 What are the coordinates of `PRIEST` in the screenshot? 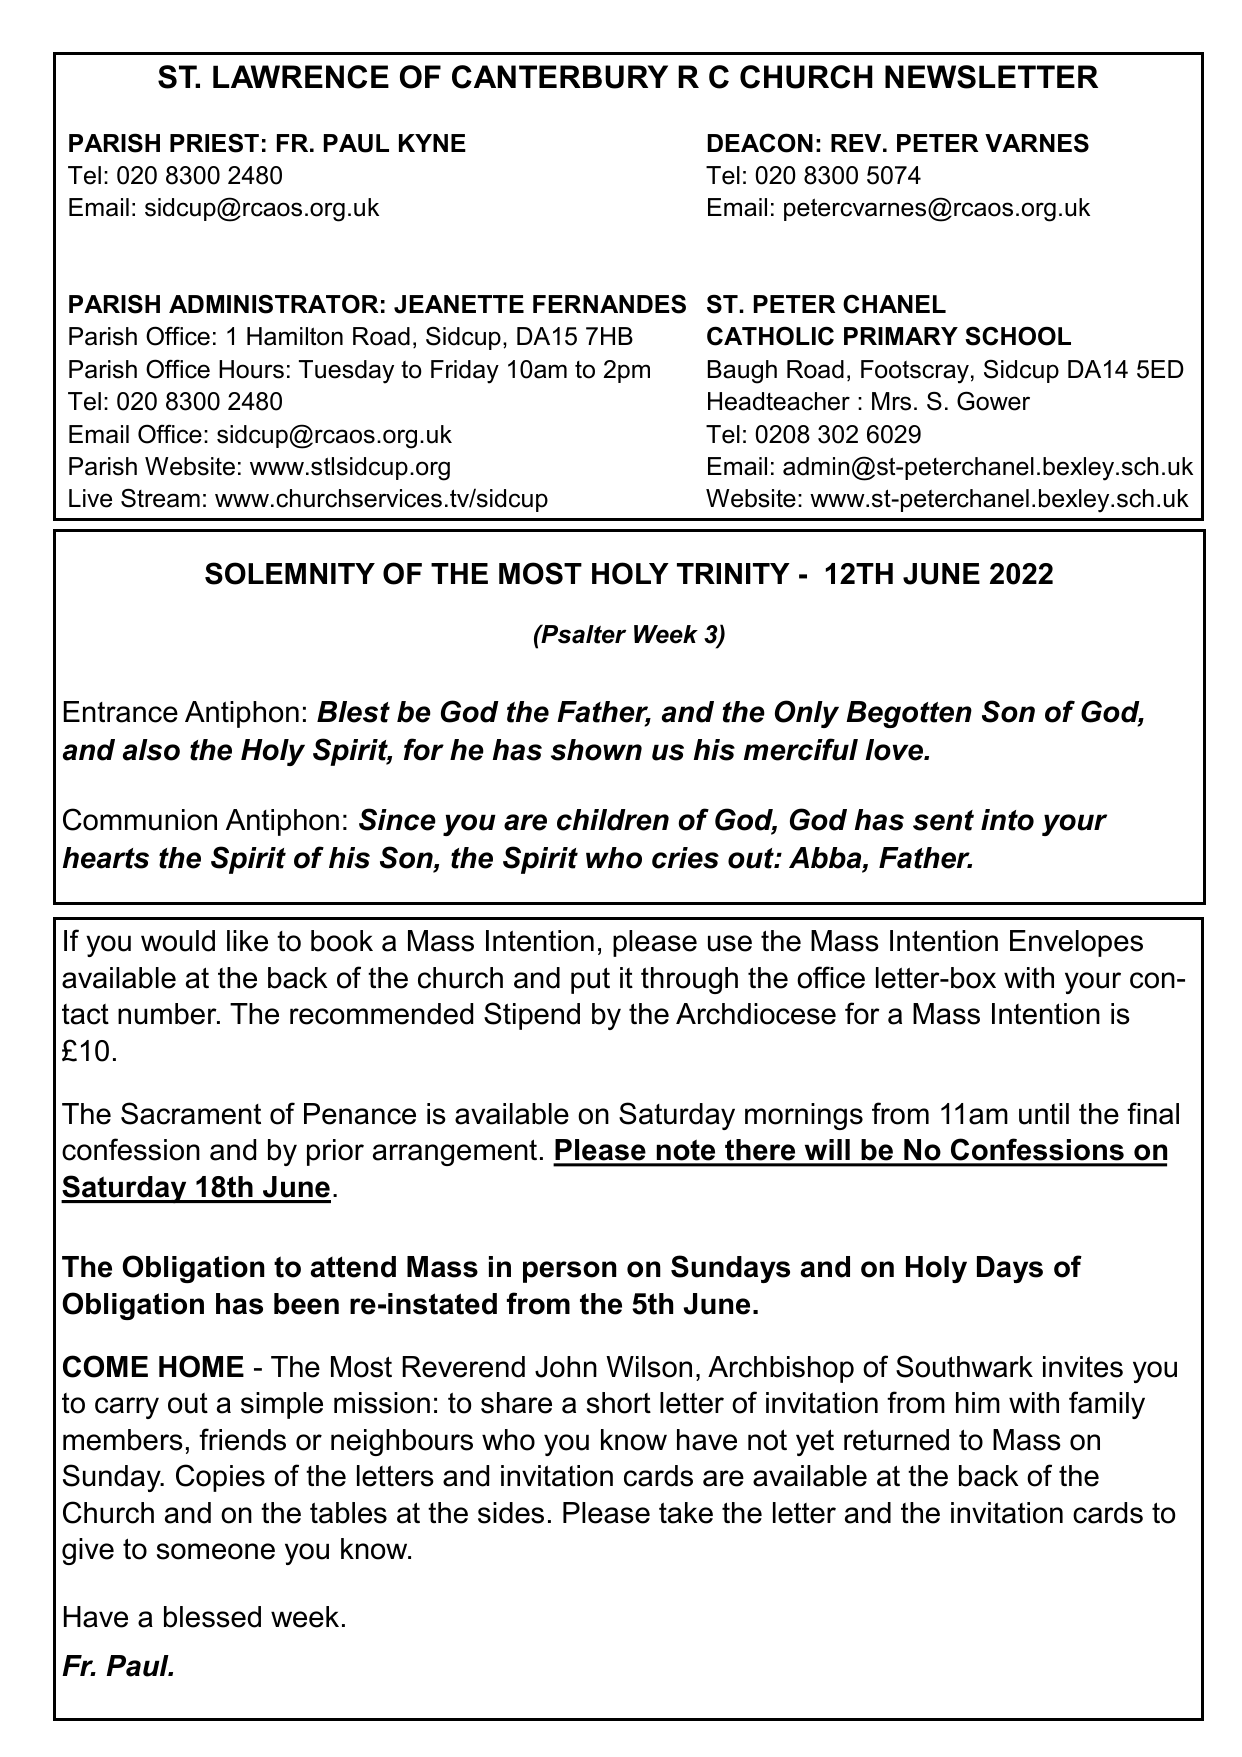 It's located at (214, 143).
